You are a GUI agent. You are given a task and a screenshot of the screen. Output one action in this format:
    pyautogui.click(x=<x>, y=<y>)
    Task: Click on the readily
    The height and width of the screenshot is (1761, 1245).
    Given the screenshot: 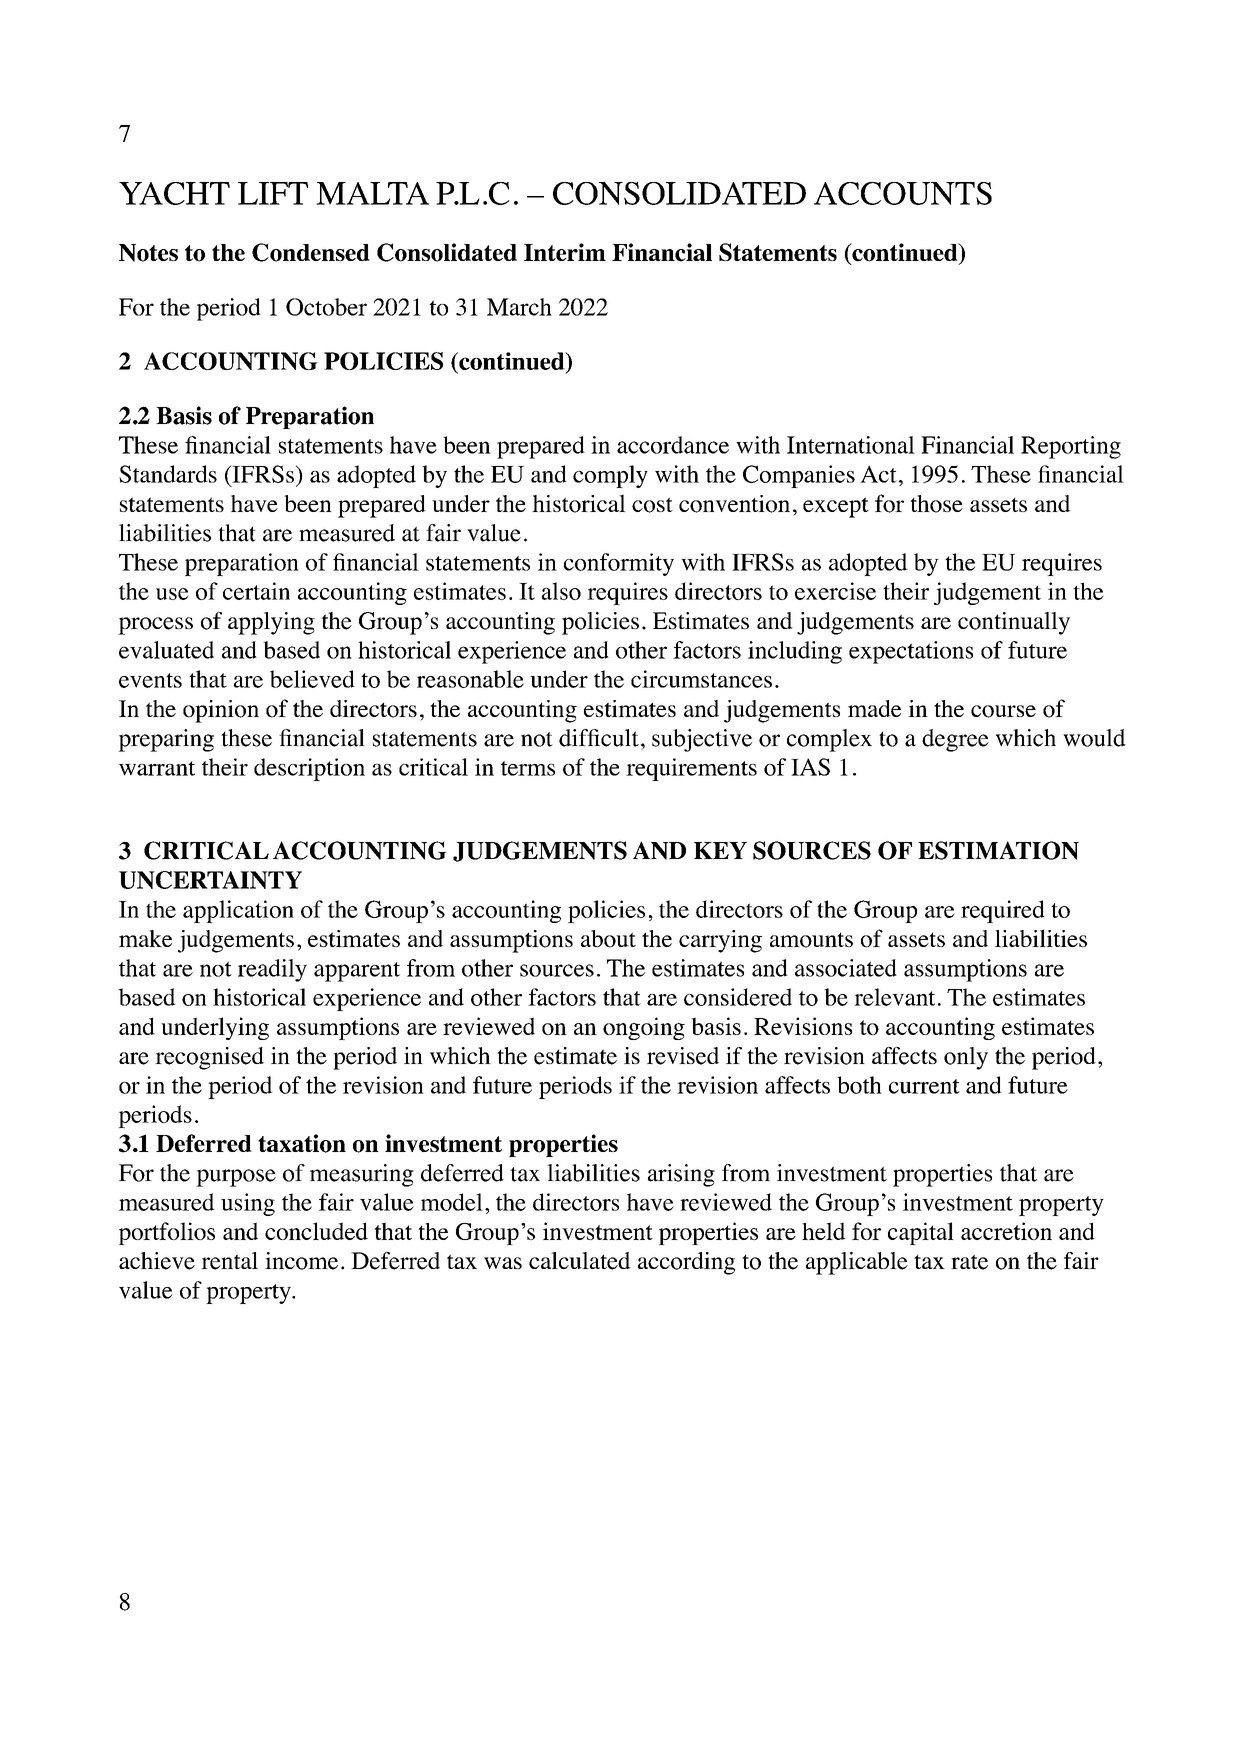 What is the action you would take?
    pyautogui.click(x=272, y=970)
